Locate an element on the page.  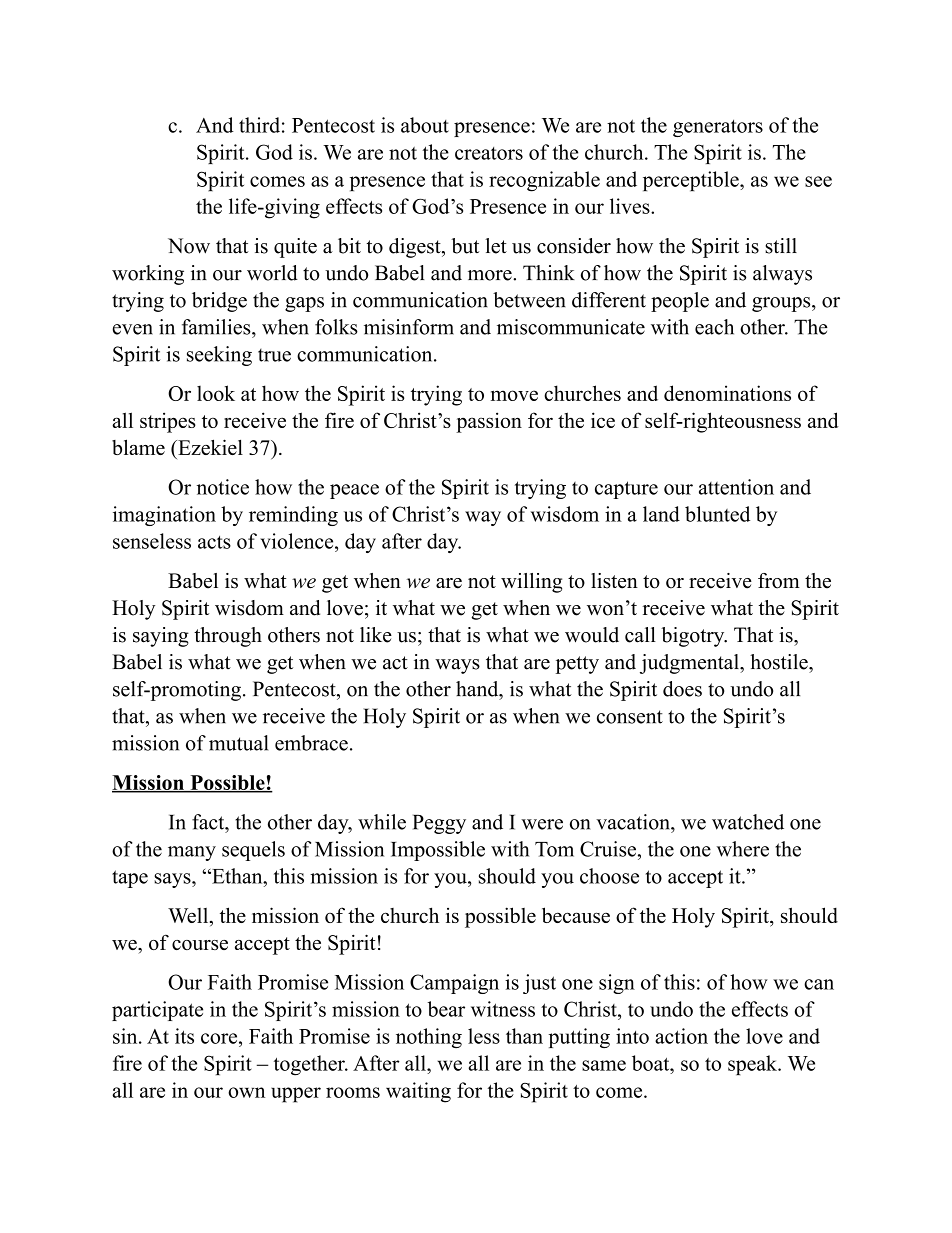
through is located at coordinates (228, 637).
